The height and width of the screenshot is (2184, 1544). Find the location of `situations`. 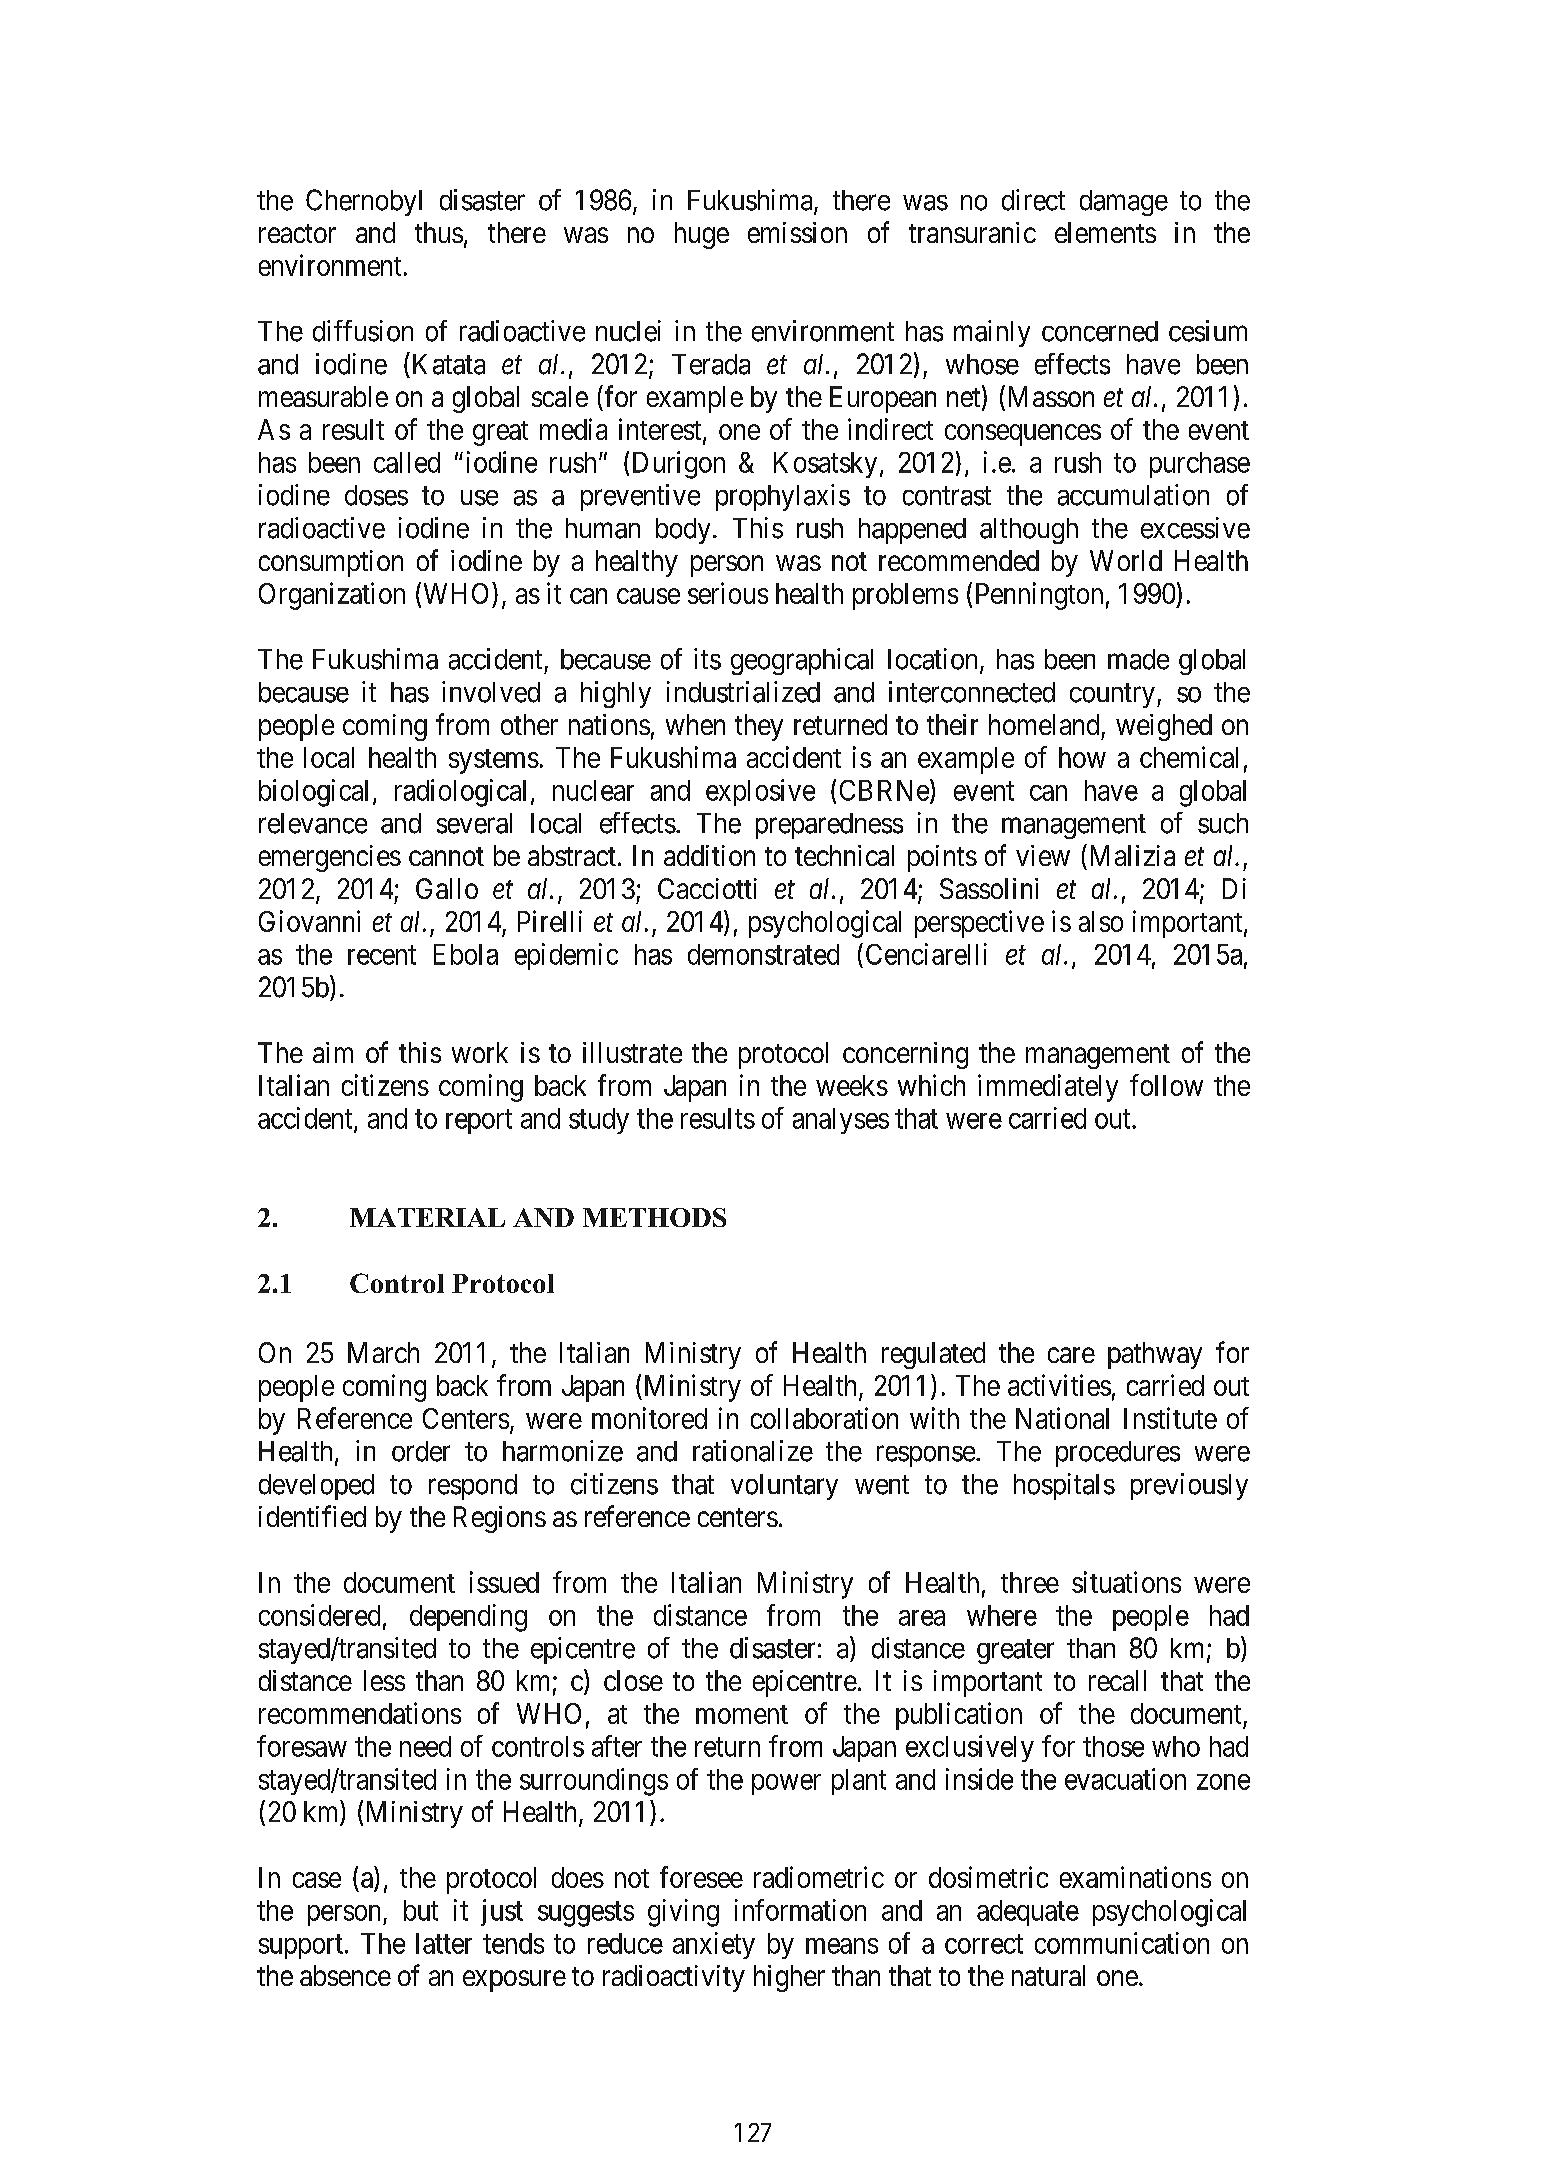

situations is located at coordinates (1126, 1582).
